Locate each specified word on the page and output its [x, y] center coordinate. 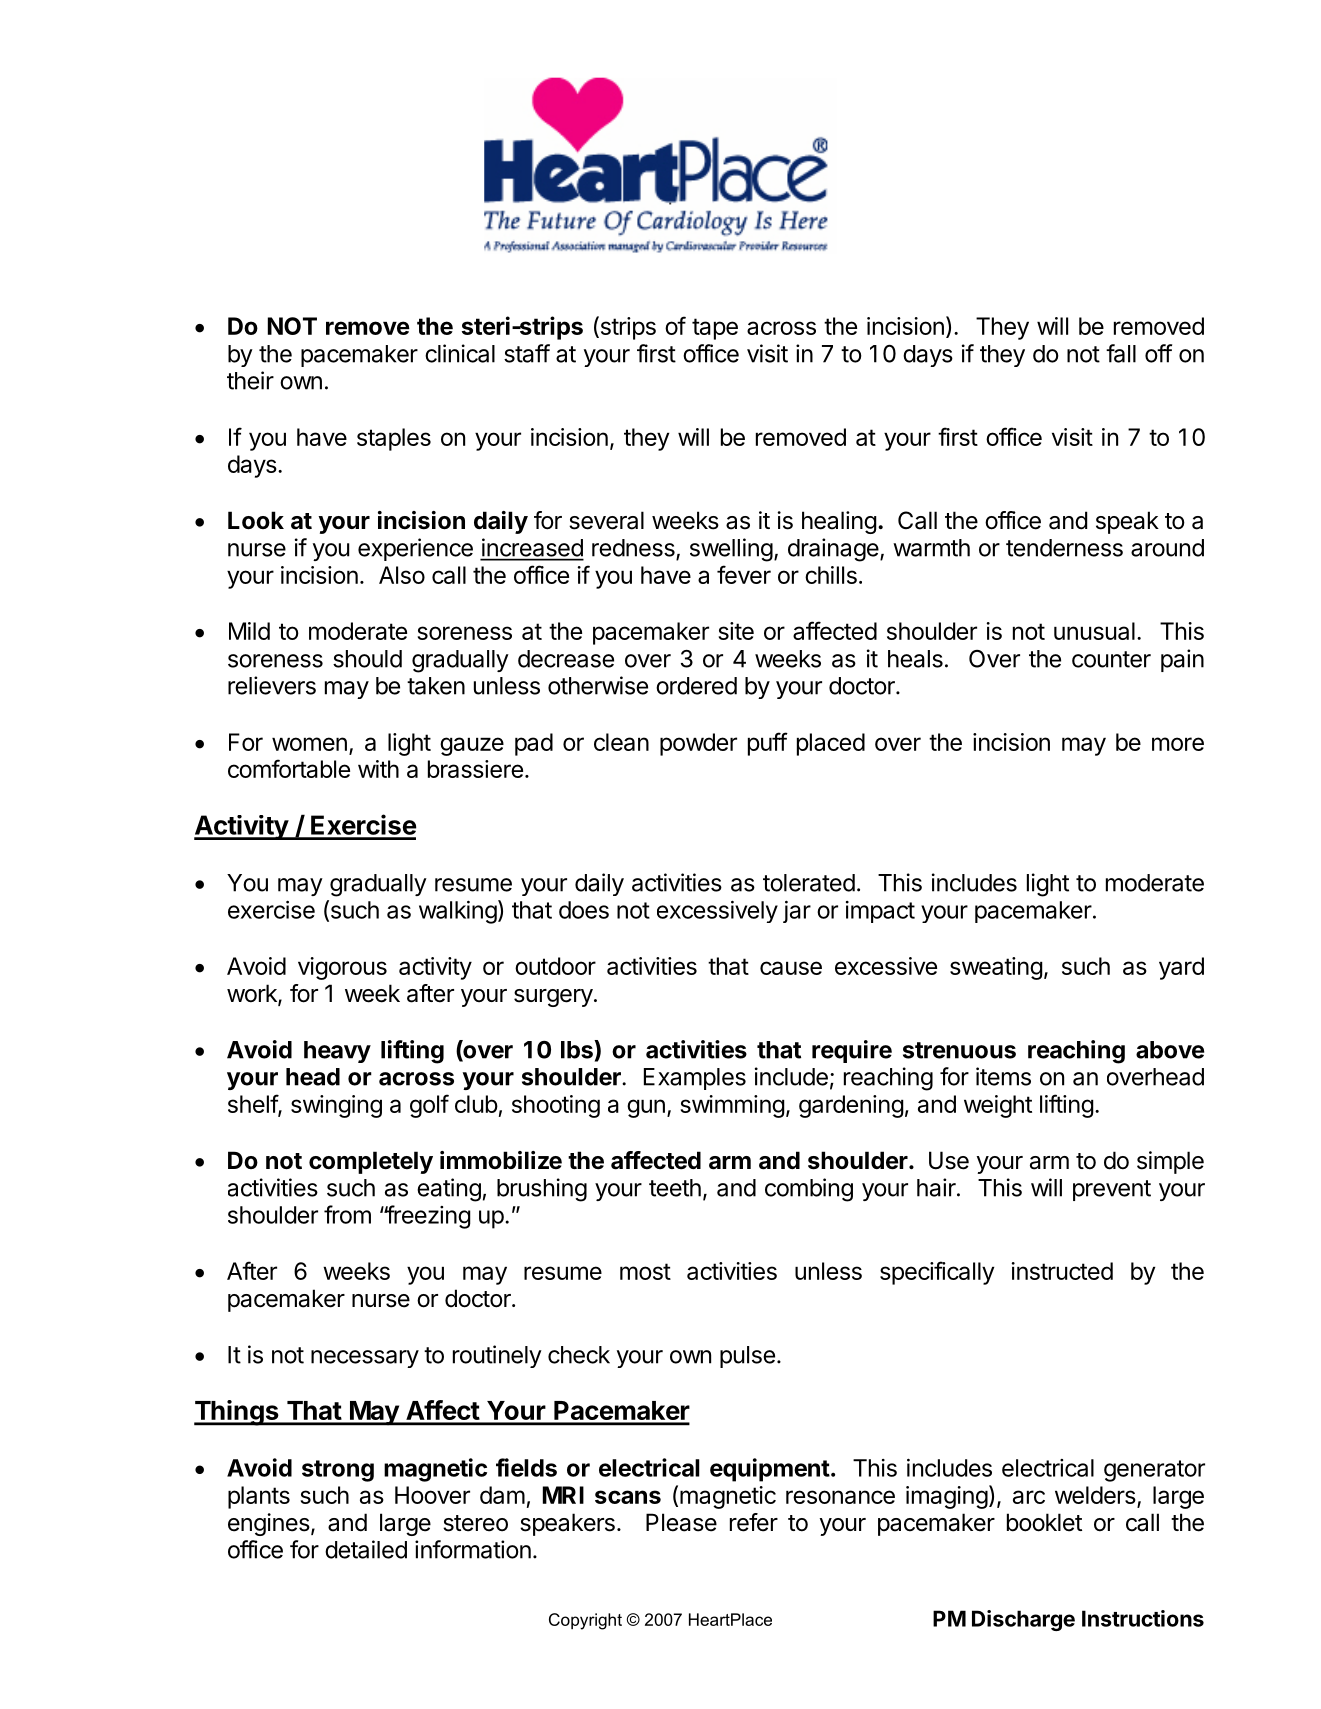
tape [715, 329]
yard [1181, 968]
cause [791, 968]
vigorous [342, 968]
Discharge [1023, 1620]
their [250, 380]
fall [1121, 353]
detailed [366, 1549]
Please [681, 1522]
